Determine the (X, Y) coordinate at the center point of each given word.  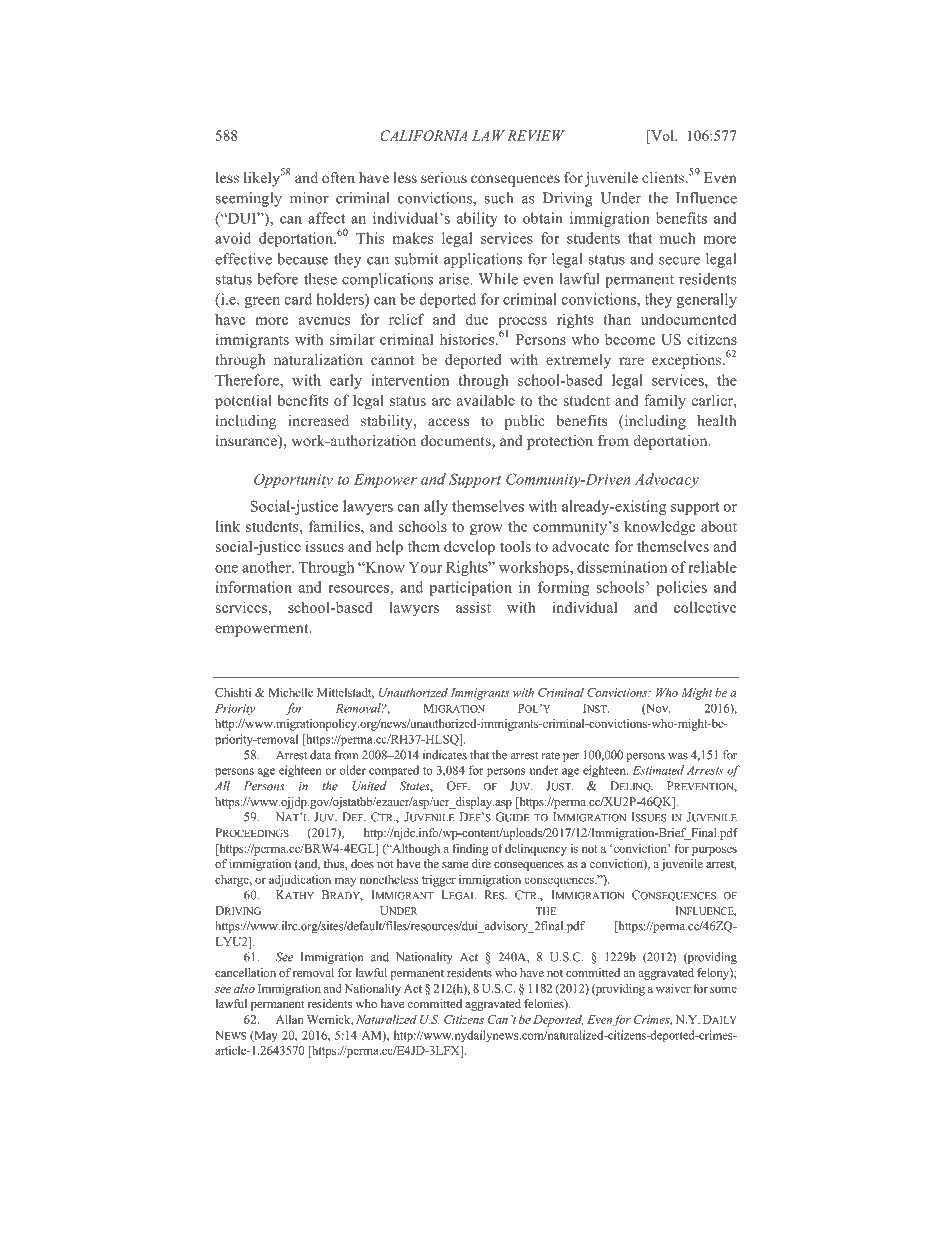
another (267, 567)
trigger (439, 881)
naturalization (318, 359)
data (320, 755)
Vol (662, 137)
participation (471, 588)
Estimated (658, 770)
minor (309, 198)
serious (444, 177)
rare (631, 361)
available (486, 400)
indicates (445, 755)
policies (682, 588)
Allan (290, 1019)
